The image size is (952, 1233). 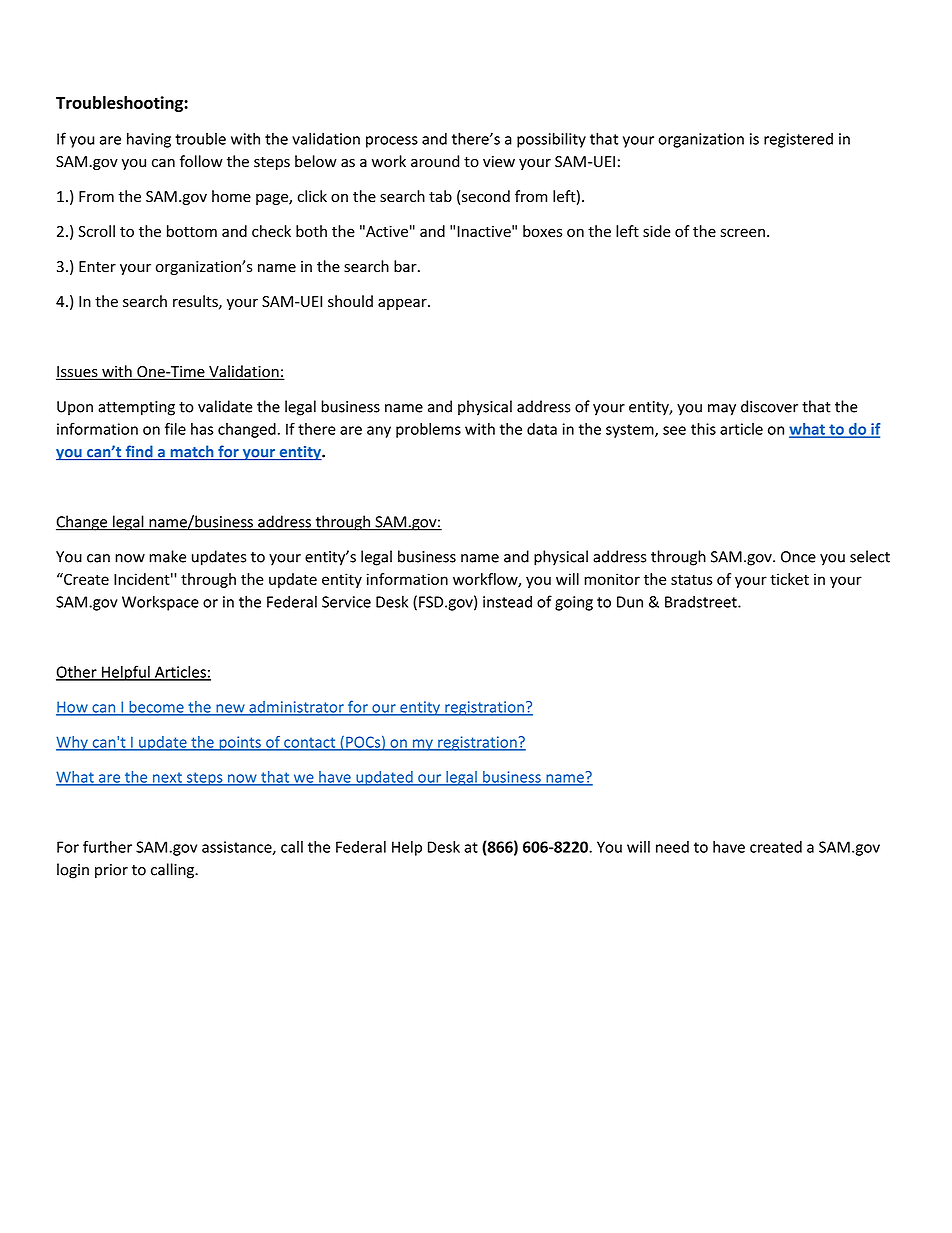 I want to click on problems, so click(x=428, y=430).
